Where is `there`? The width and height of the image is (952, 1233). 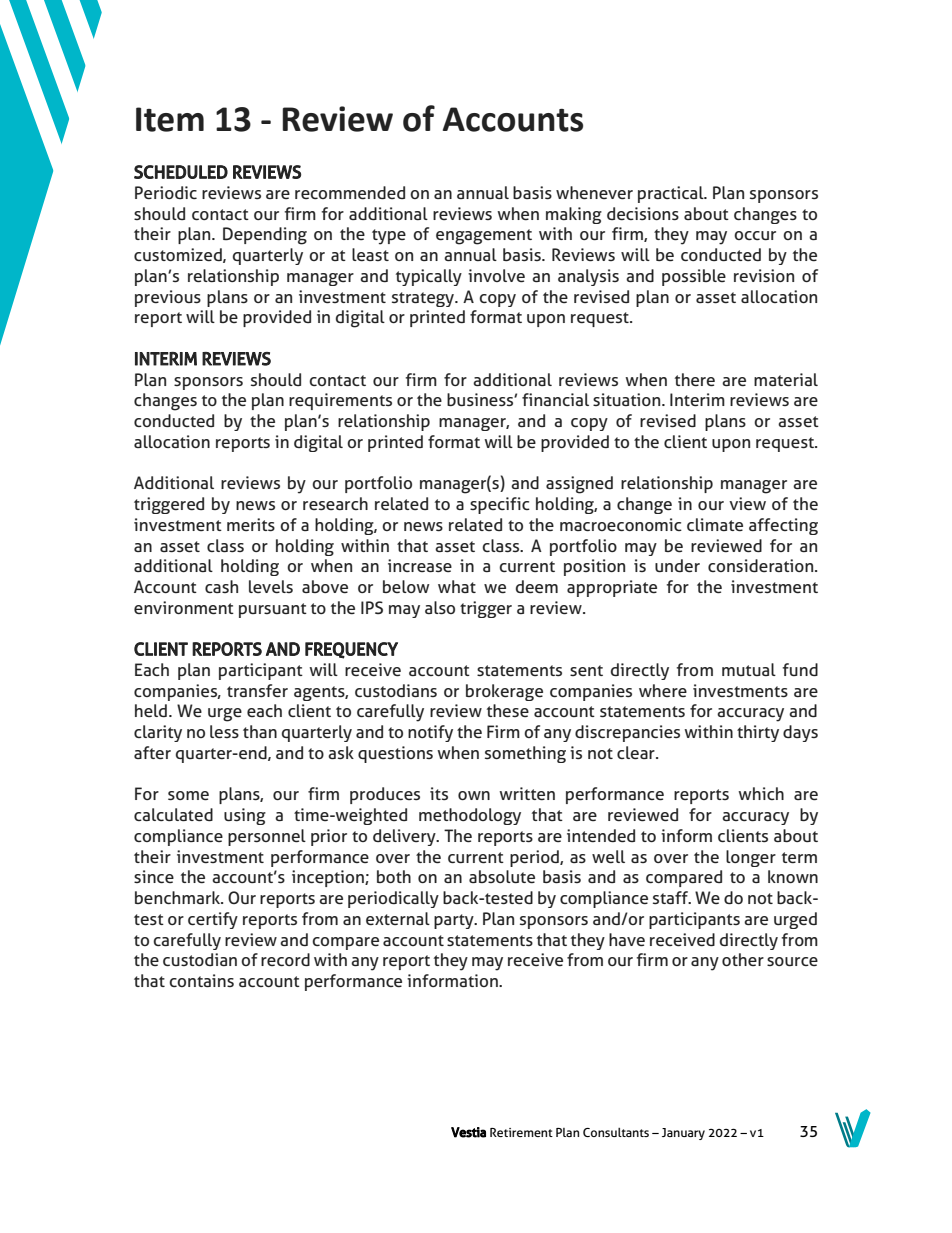 there is located at coordinates (695, 380).
